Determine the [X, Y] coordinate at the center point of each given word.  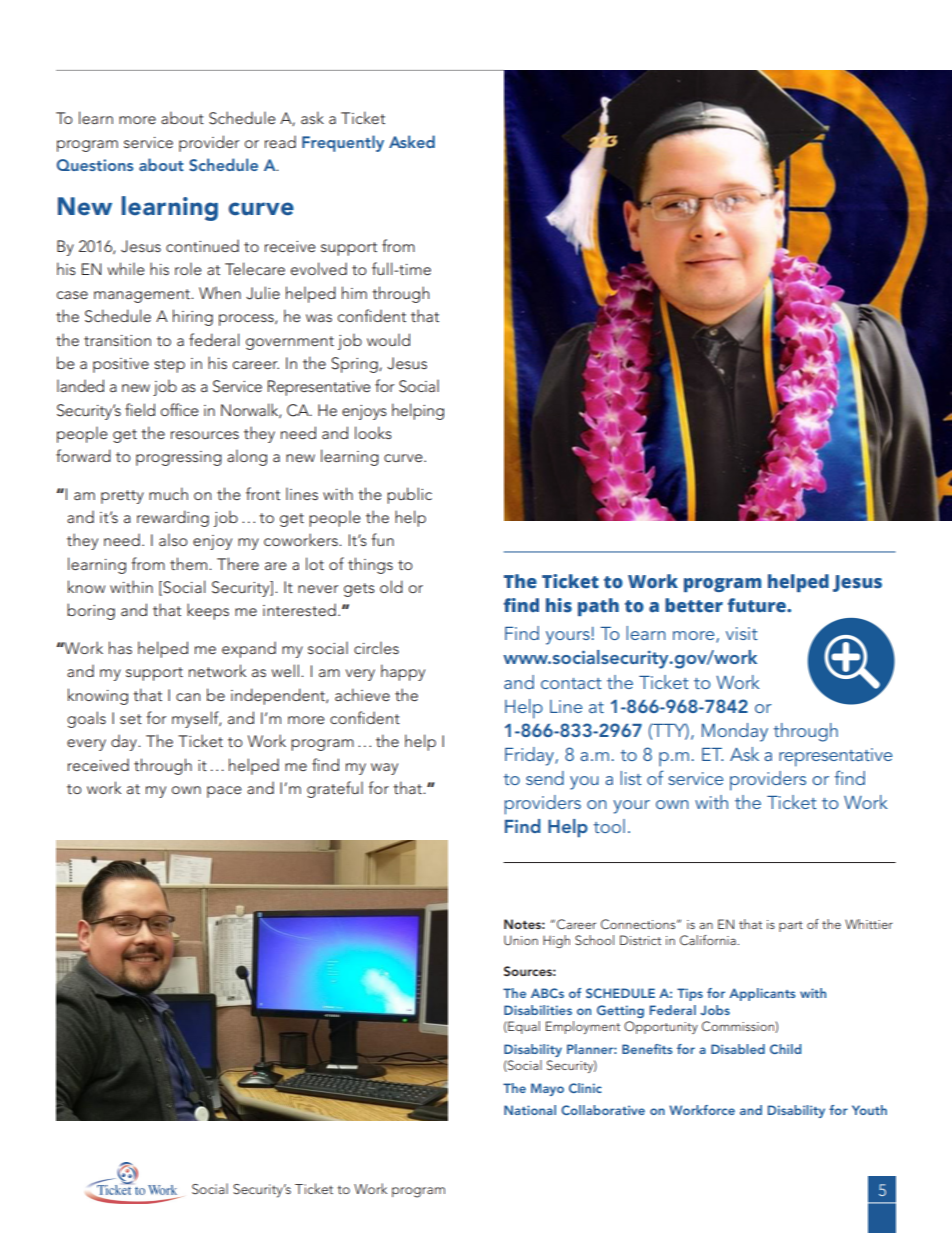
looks [373, 432]
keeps [208, 611]
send [545, 778]
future [758, 605]
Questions [95, 165]
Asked [412, 141]
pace [224, 792]
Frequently [343, 143]
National [530, 1110]
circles [376, 647]
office [180, 409]
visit [742, 633]
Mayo [547, 1089]
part [791, 926]
